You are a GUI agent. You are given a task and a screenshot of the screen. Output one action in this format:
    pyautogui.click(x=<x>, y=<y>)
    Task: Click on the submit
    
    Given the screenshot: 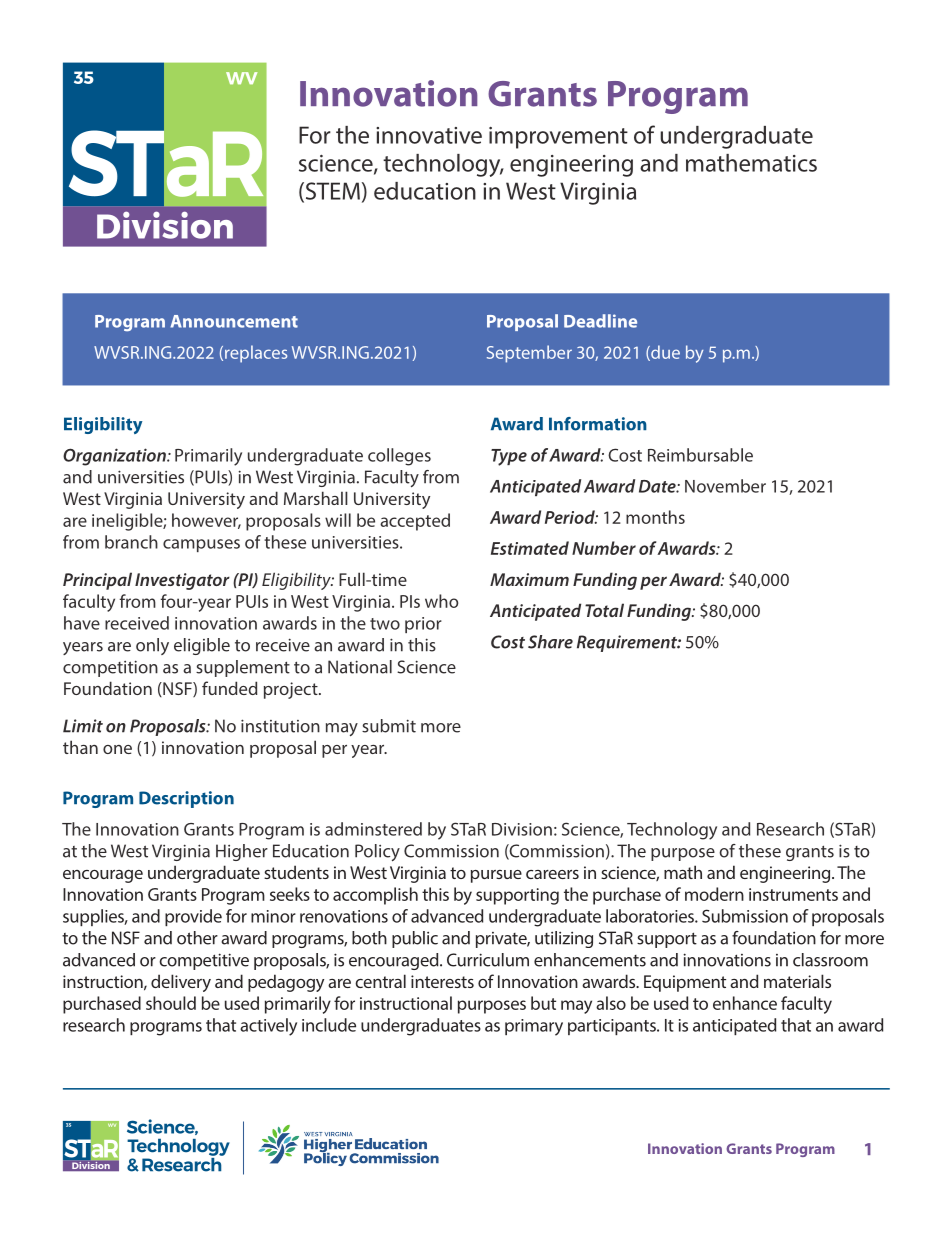 What is the action you would take?
    pyautogui.click(x=389, y=726)
